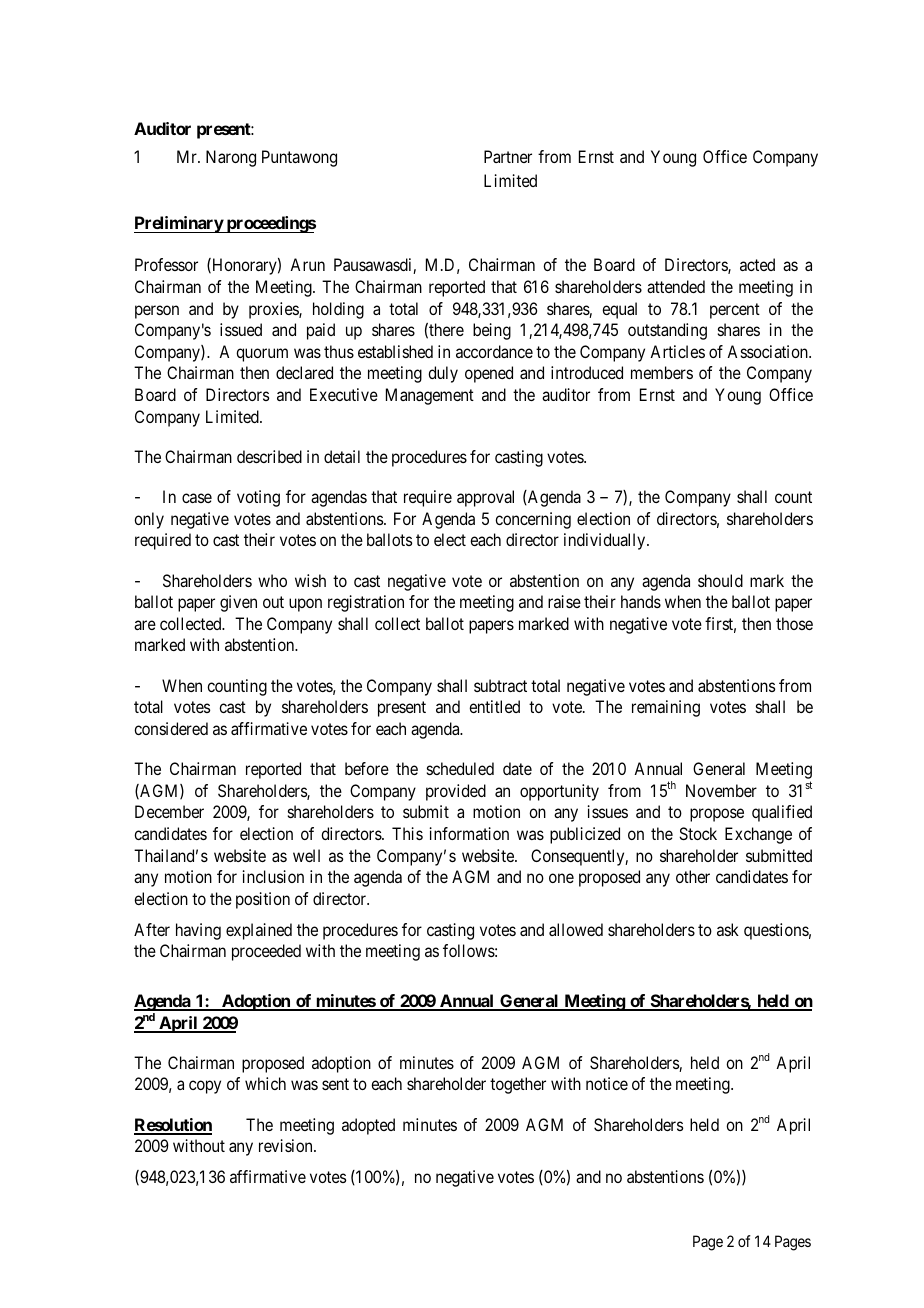  Describe the element at coordinates (469, 833) in the screenshot. I see `information` at that location.
